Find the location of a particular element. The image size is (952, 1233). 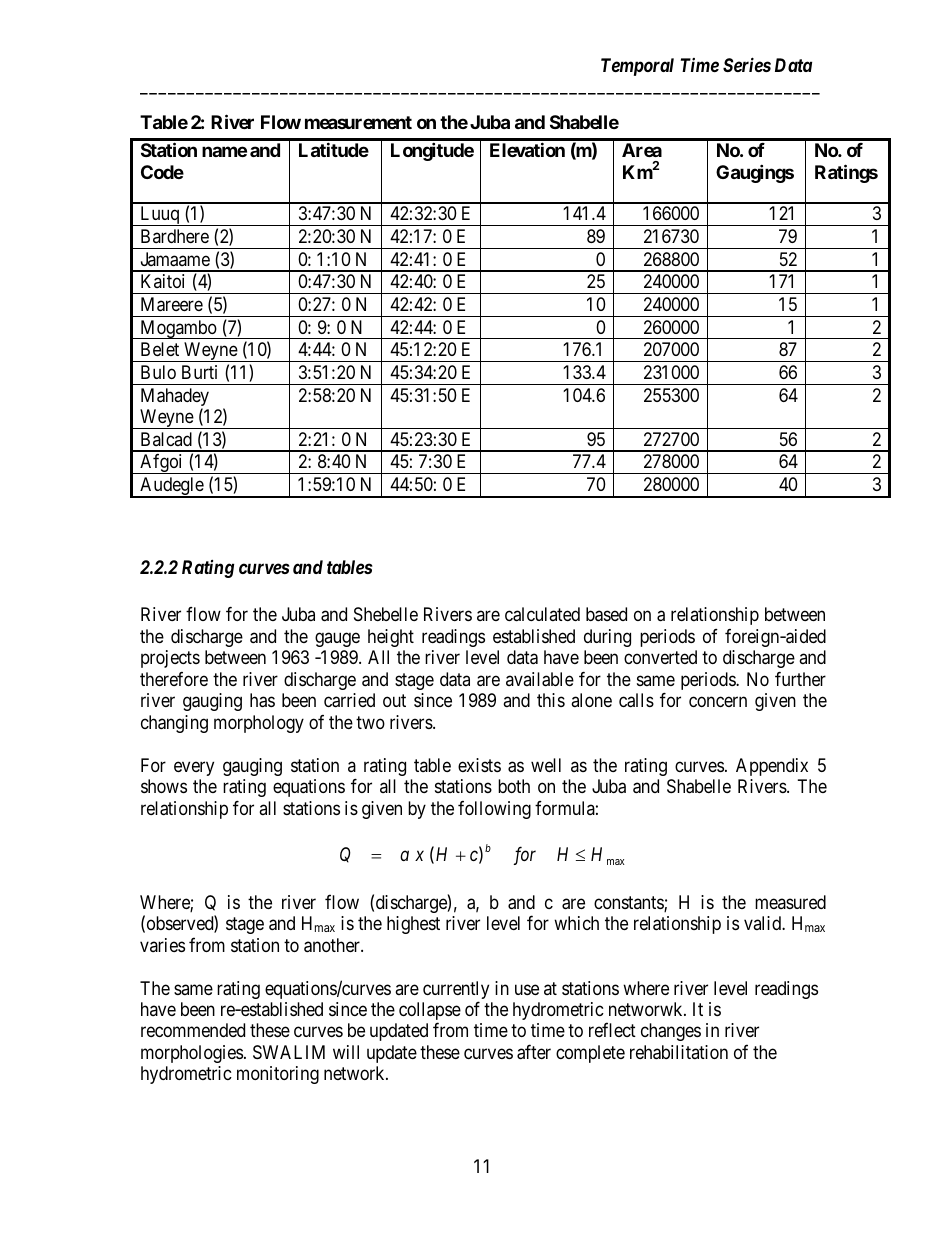

after is located at coordinates (534, 1052).
